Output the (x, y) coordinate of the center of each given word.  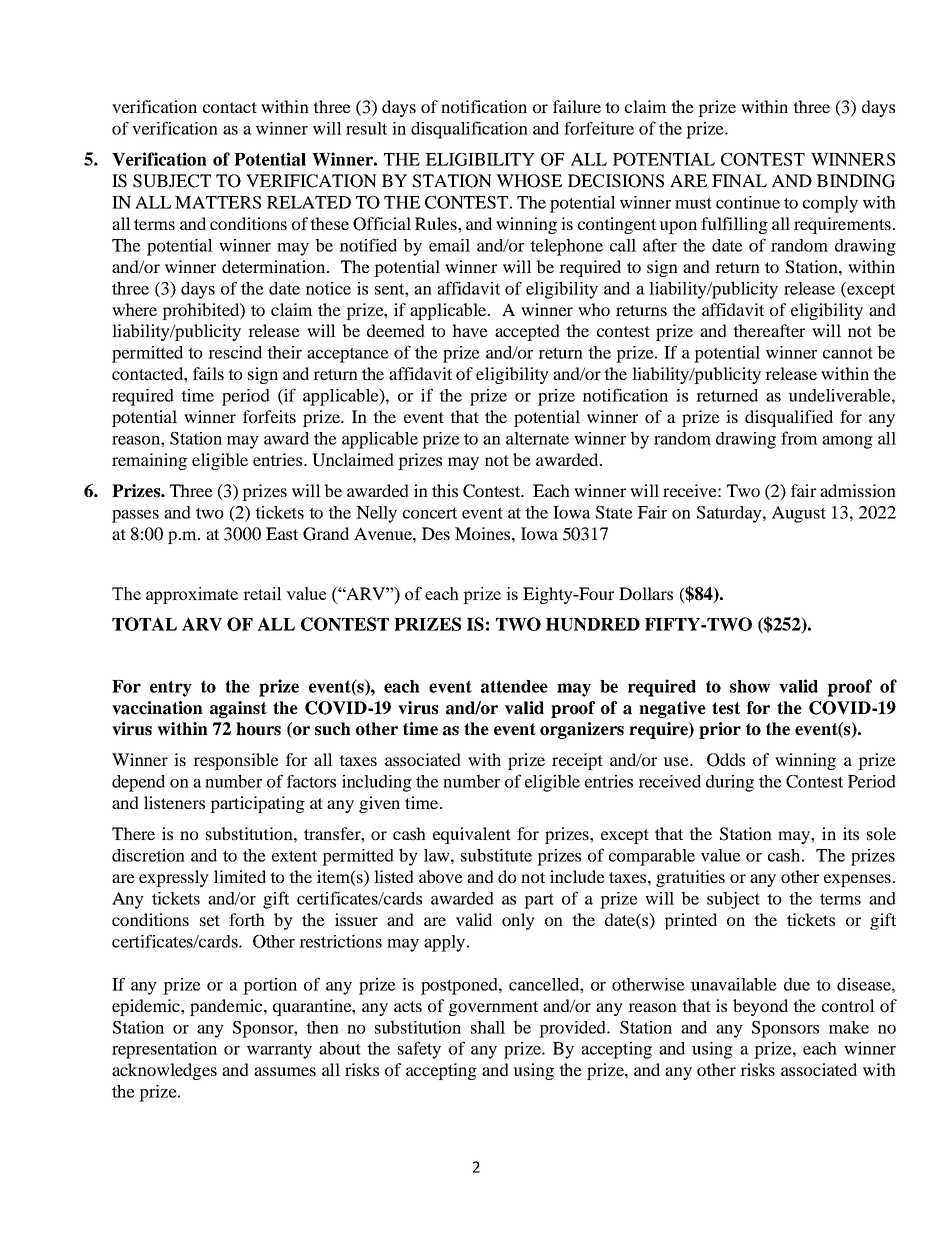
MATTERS (218, 202)
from (799, 438)
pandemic (227, 1007)
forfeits (269, 416)
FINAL (739, 180)
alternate (537, 438)
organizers (582, 730)
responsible (236, 761)
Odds (726, 760)
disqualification (469, 130)
